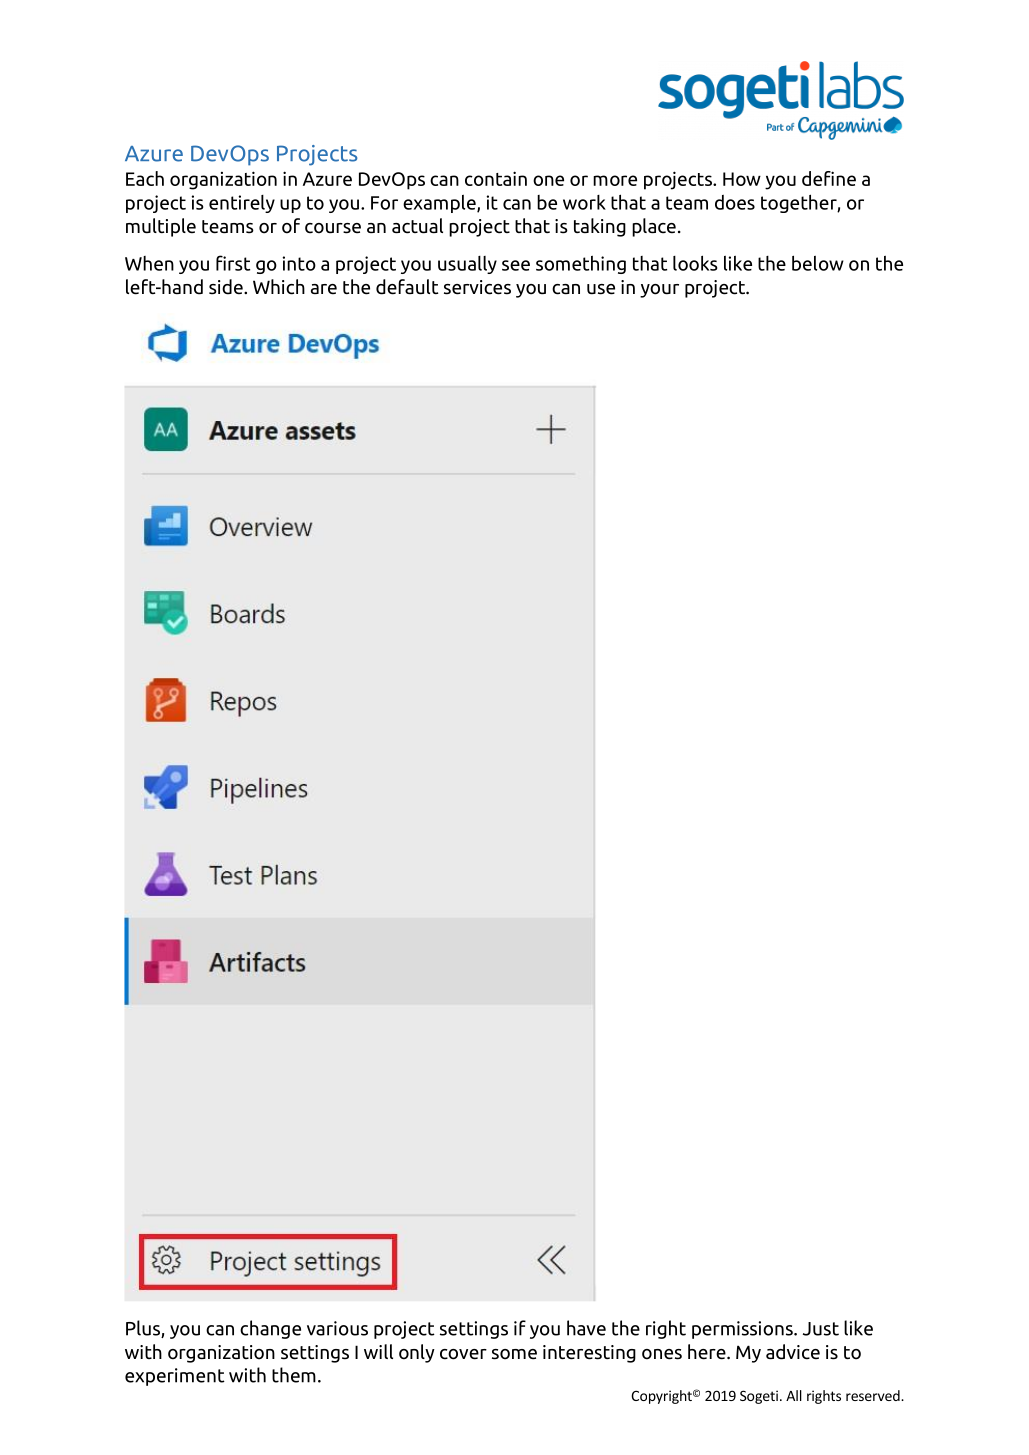  I want to click on Just, so click(821, 1329).
